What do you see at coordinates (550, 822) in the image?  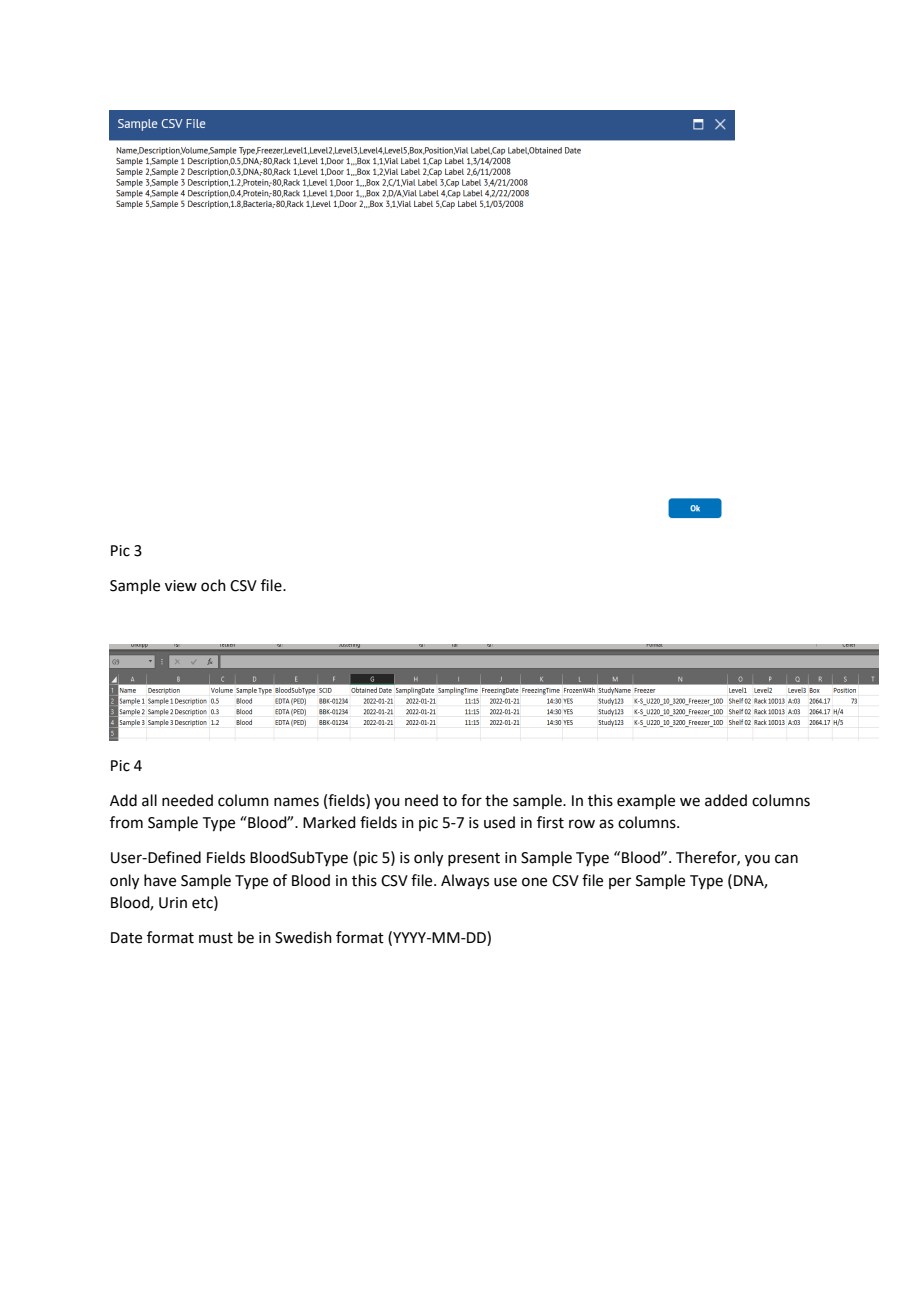 I see `first` at bounding box center [550, 822].
